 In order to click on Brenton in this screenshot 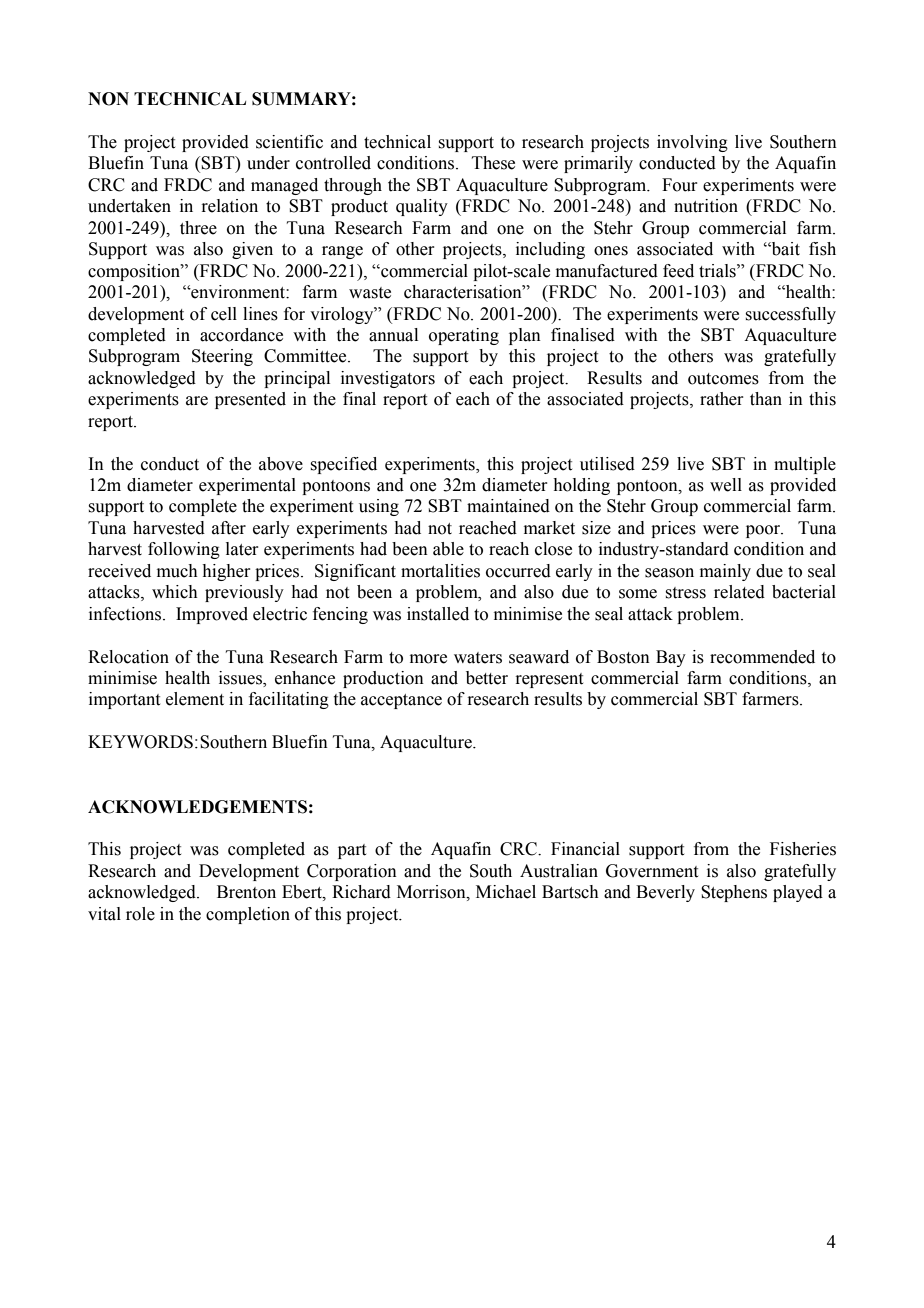, I will do `click(246, 892)`.
